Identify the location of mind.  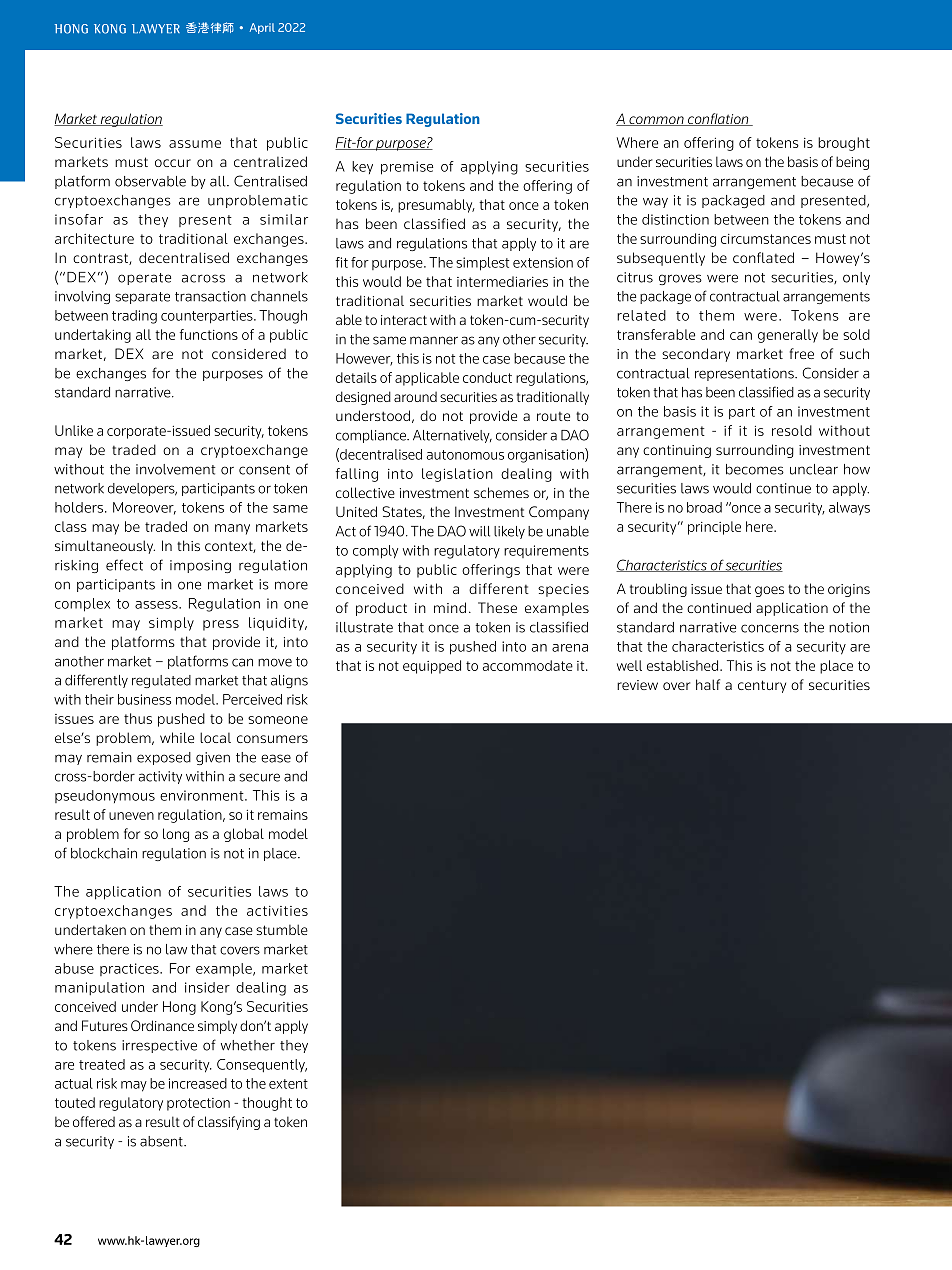
(450, 607).
